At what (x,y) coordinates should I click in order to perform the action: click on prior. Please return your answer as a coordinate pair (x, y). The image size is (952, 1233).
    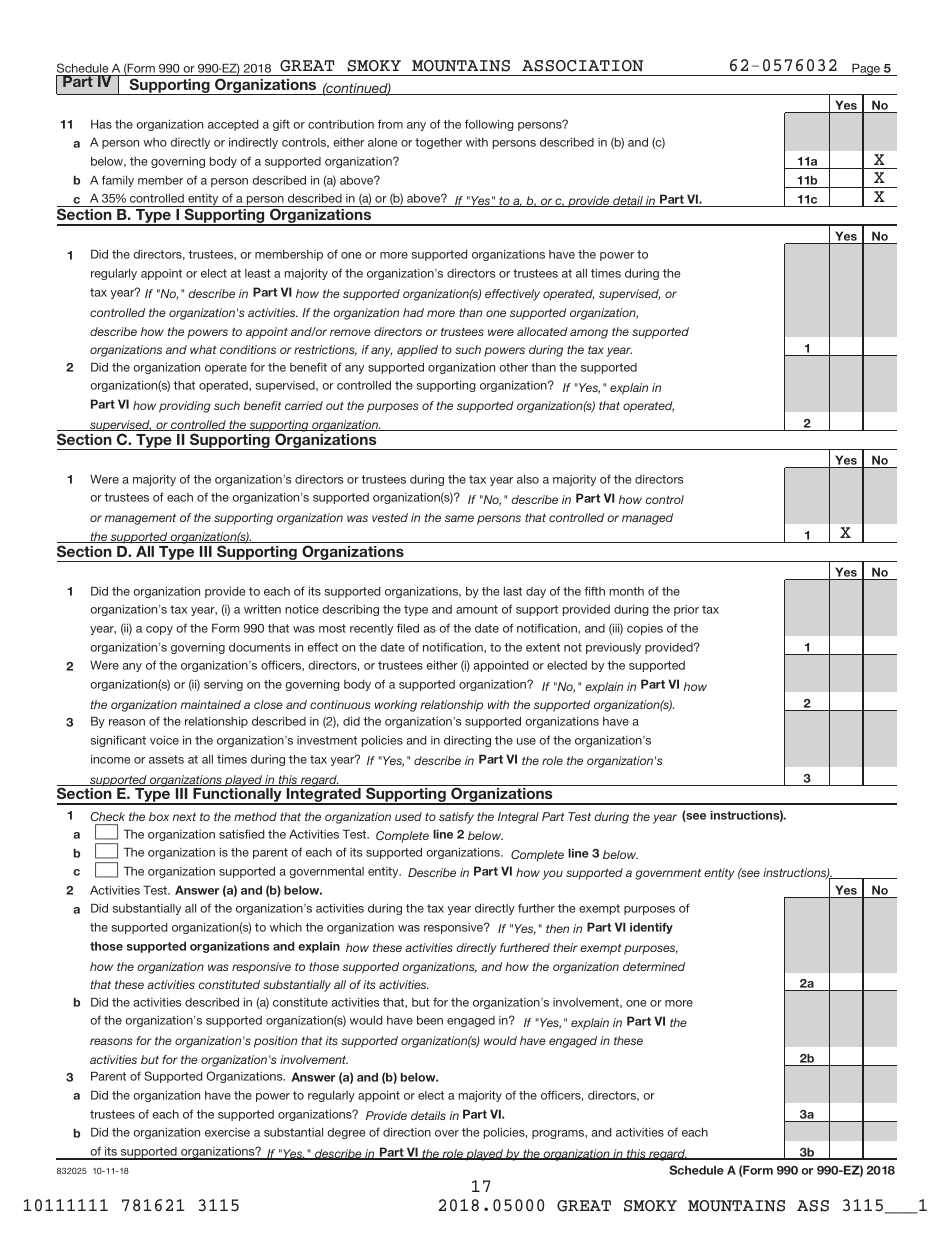
    Looking at the image, I should click on (686, 610).
